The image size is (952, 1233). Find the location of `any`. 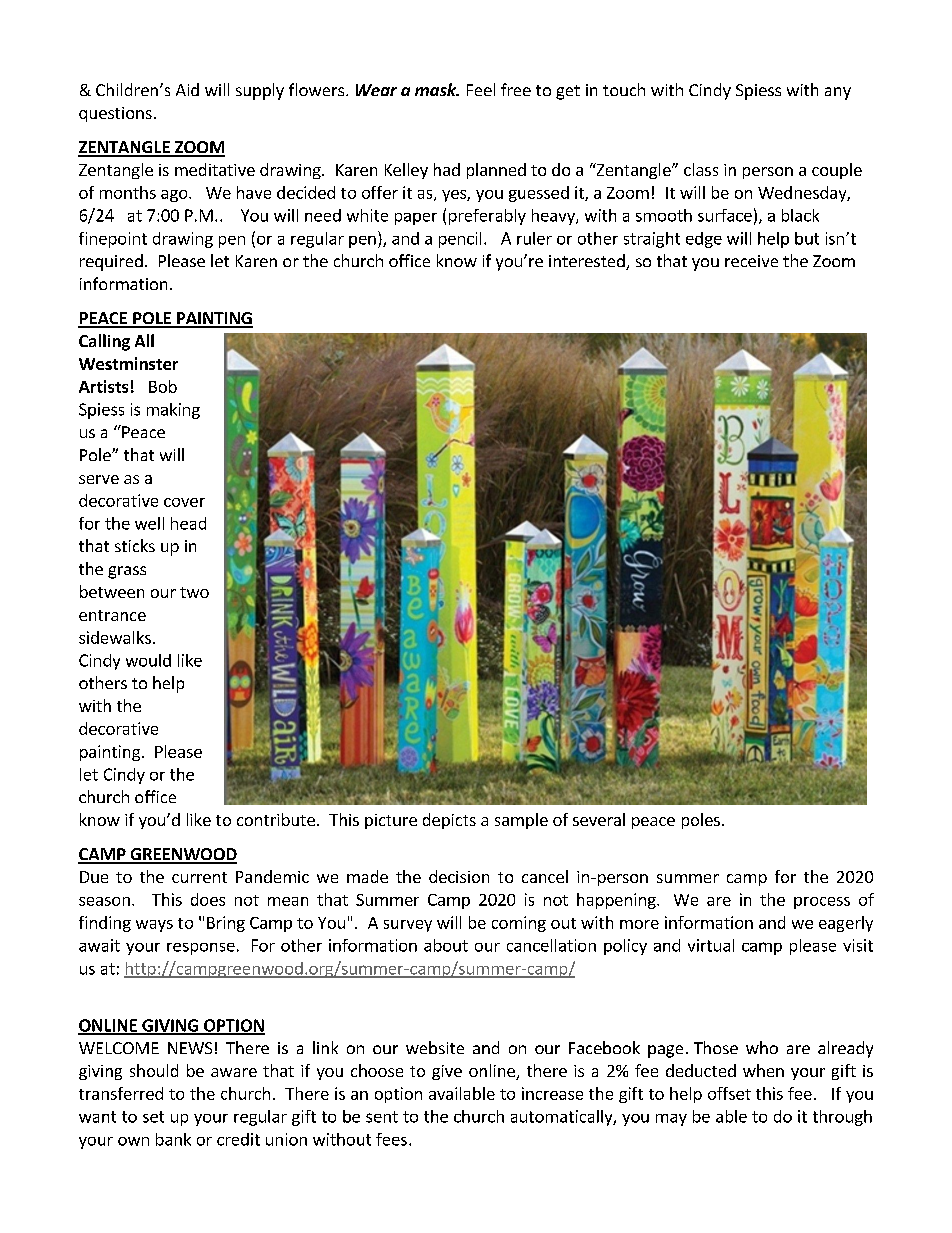

any is located at coordinates (838, 93).
